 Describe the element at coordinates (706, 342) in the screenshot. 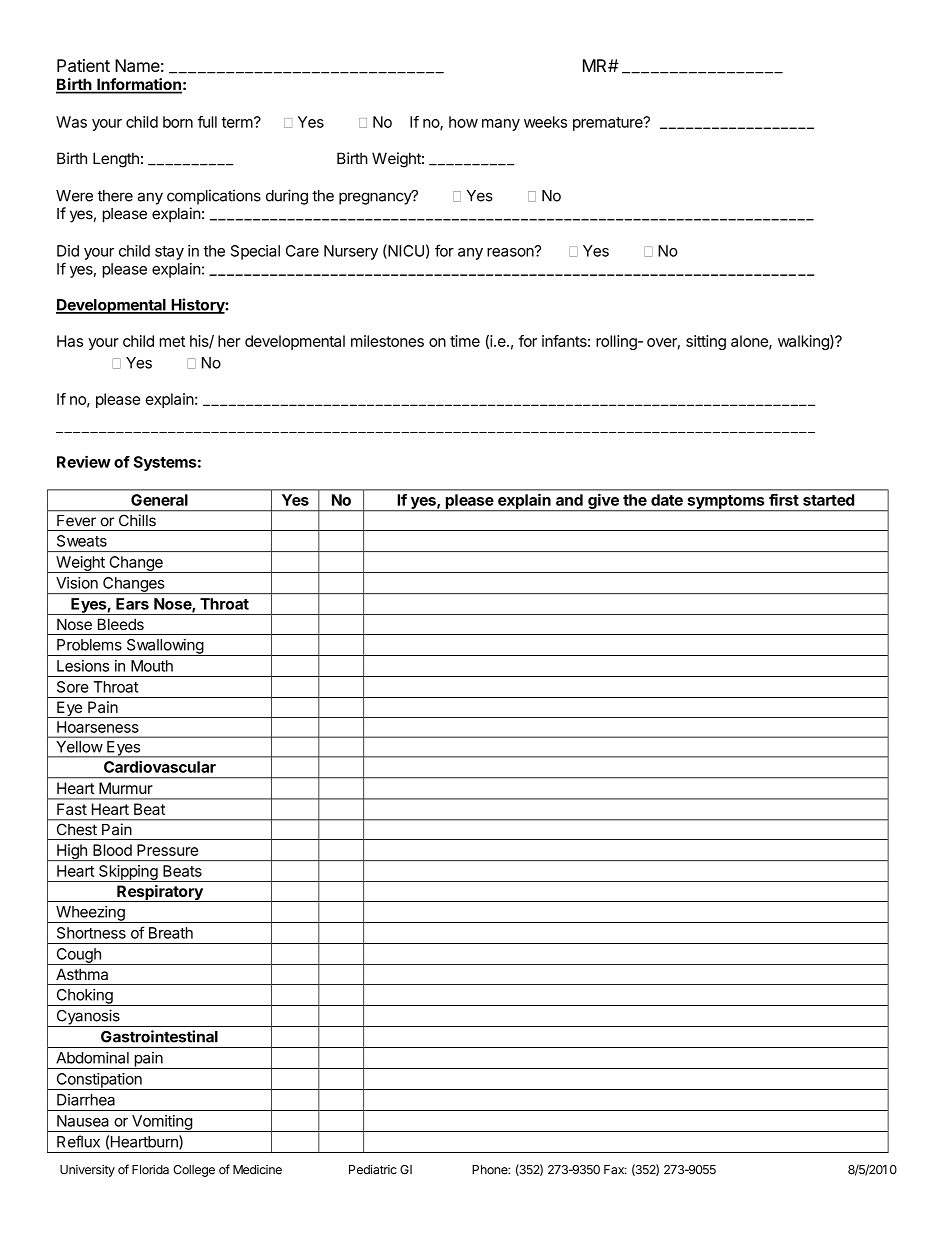

I see `sitting` at that location.
